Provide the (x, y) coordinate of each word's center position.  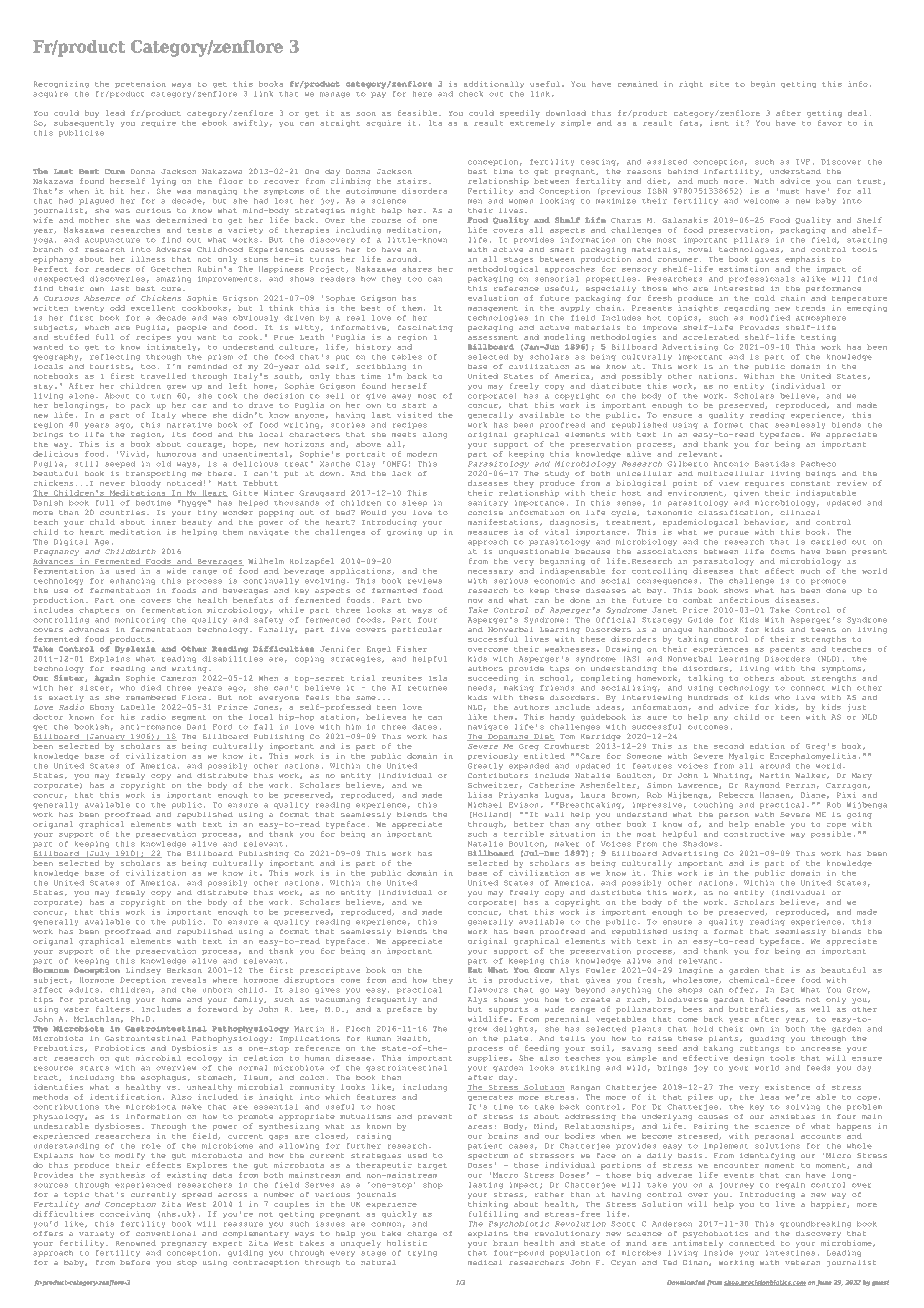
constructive (754, 834)
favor (830, 123)
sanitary (488, 503)
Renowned (136, 1243)
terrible (524, 834)
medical (485, 1262)
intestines (790, 1253)
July (100, 854)
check (471, 94)
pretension (140, 84)
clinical (800, 512)
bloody (146, 484)
